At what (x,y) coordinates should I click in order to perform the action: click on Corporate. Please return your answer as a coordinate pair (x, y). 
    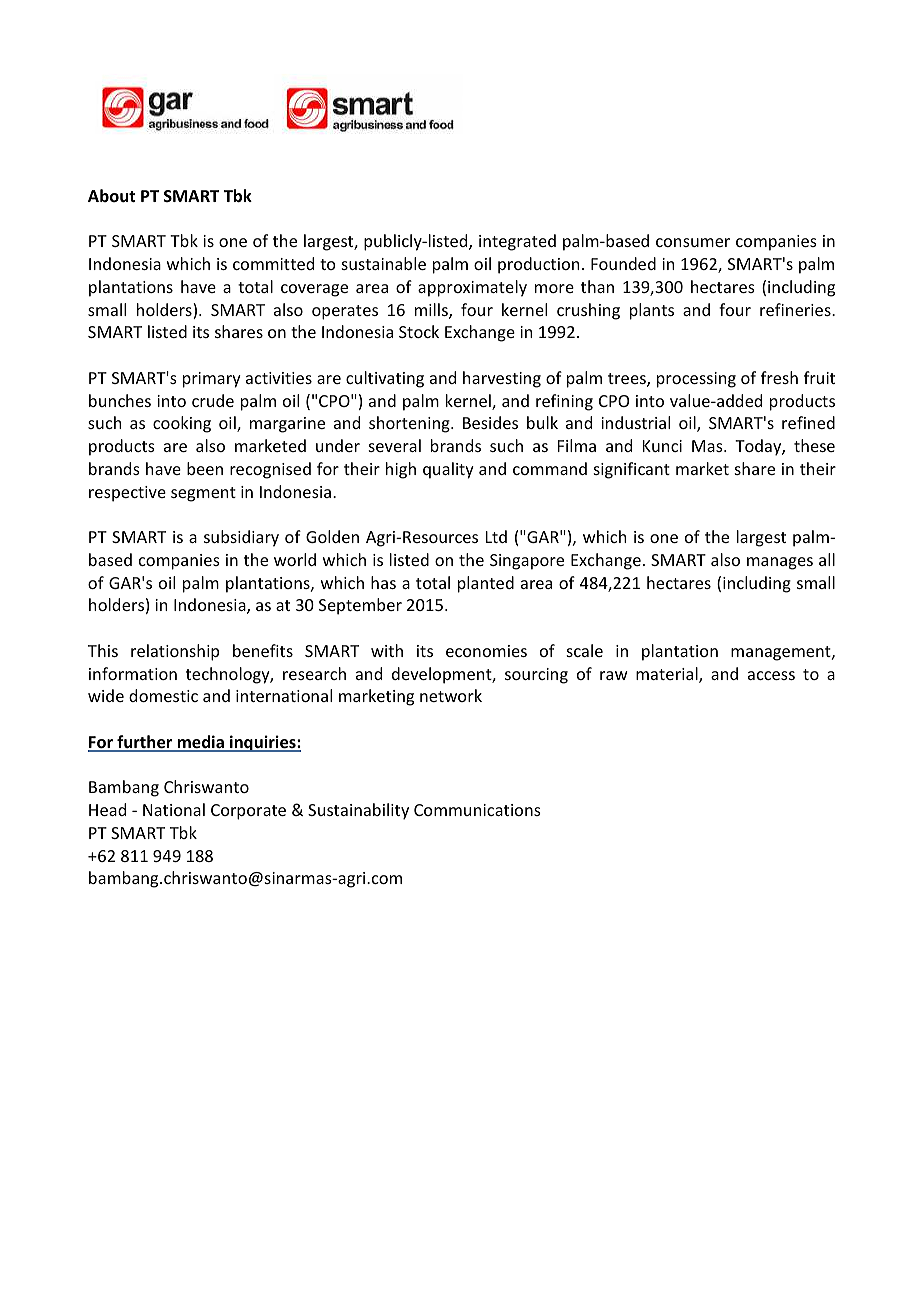
    Looking at the image, I should click on (248, 812).
